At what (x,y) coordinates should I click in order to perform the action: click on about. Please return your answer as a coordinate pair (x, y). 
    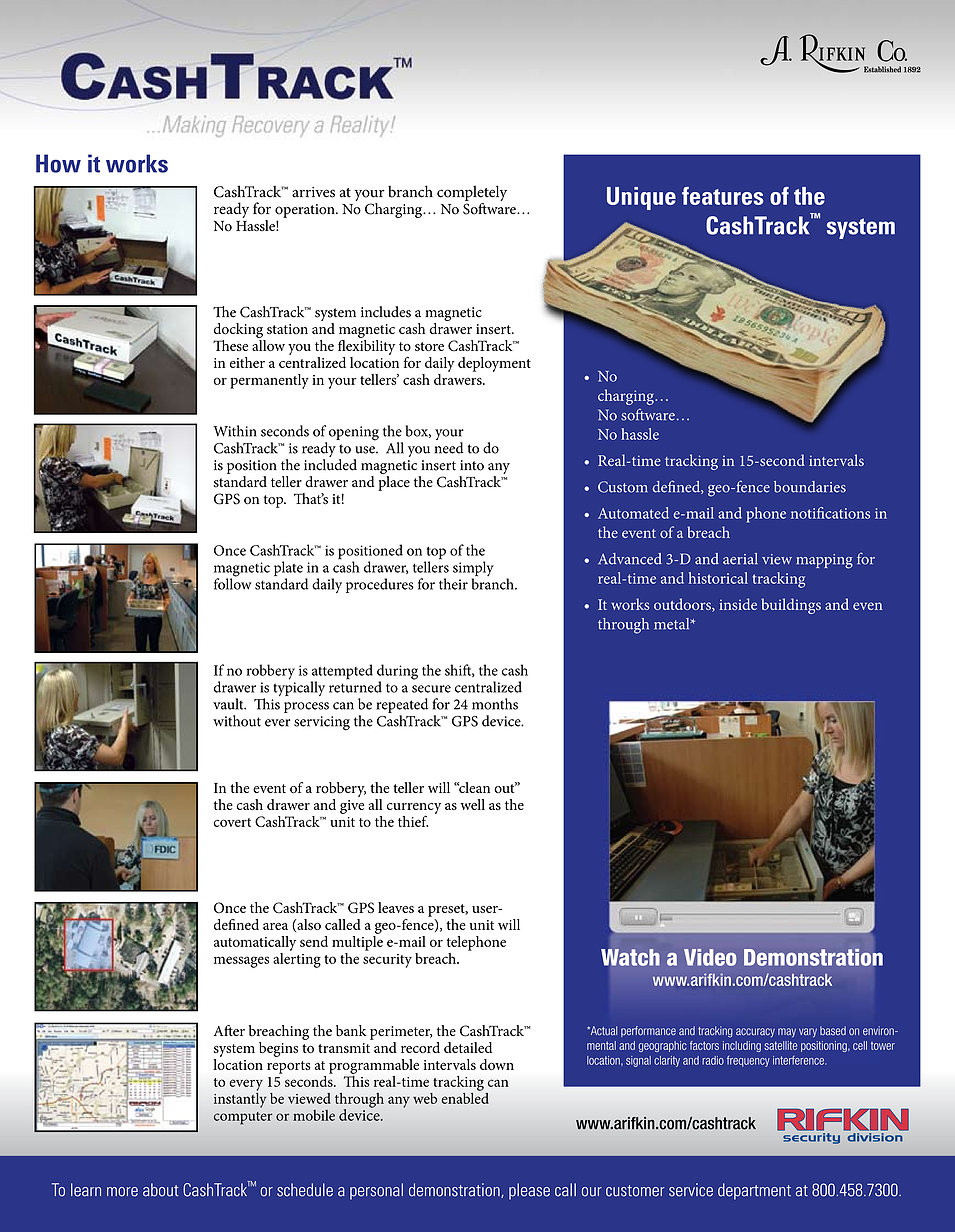
    Looking at the image, I should click on (161, 1190).
